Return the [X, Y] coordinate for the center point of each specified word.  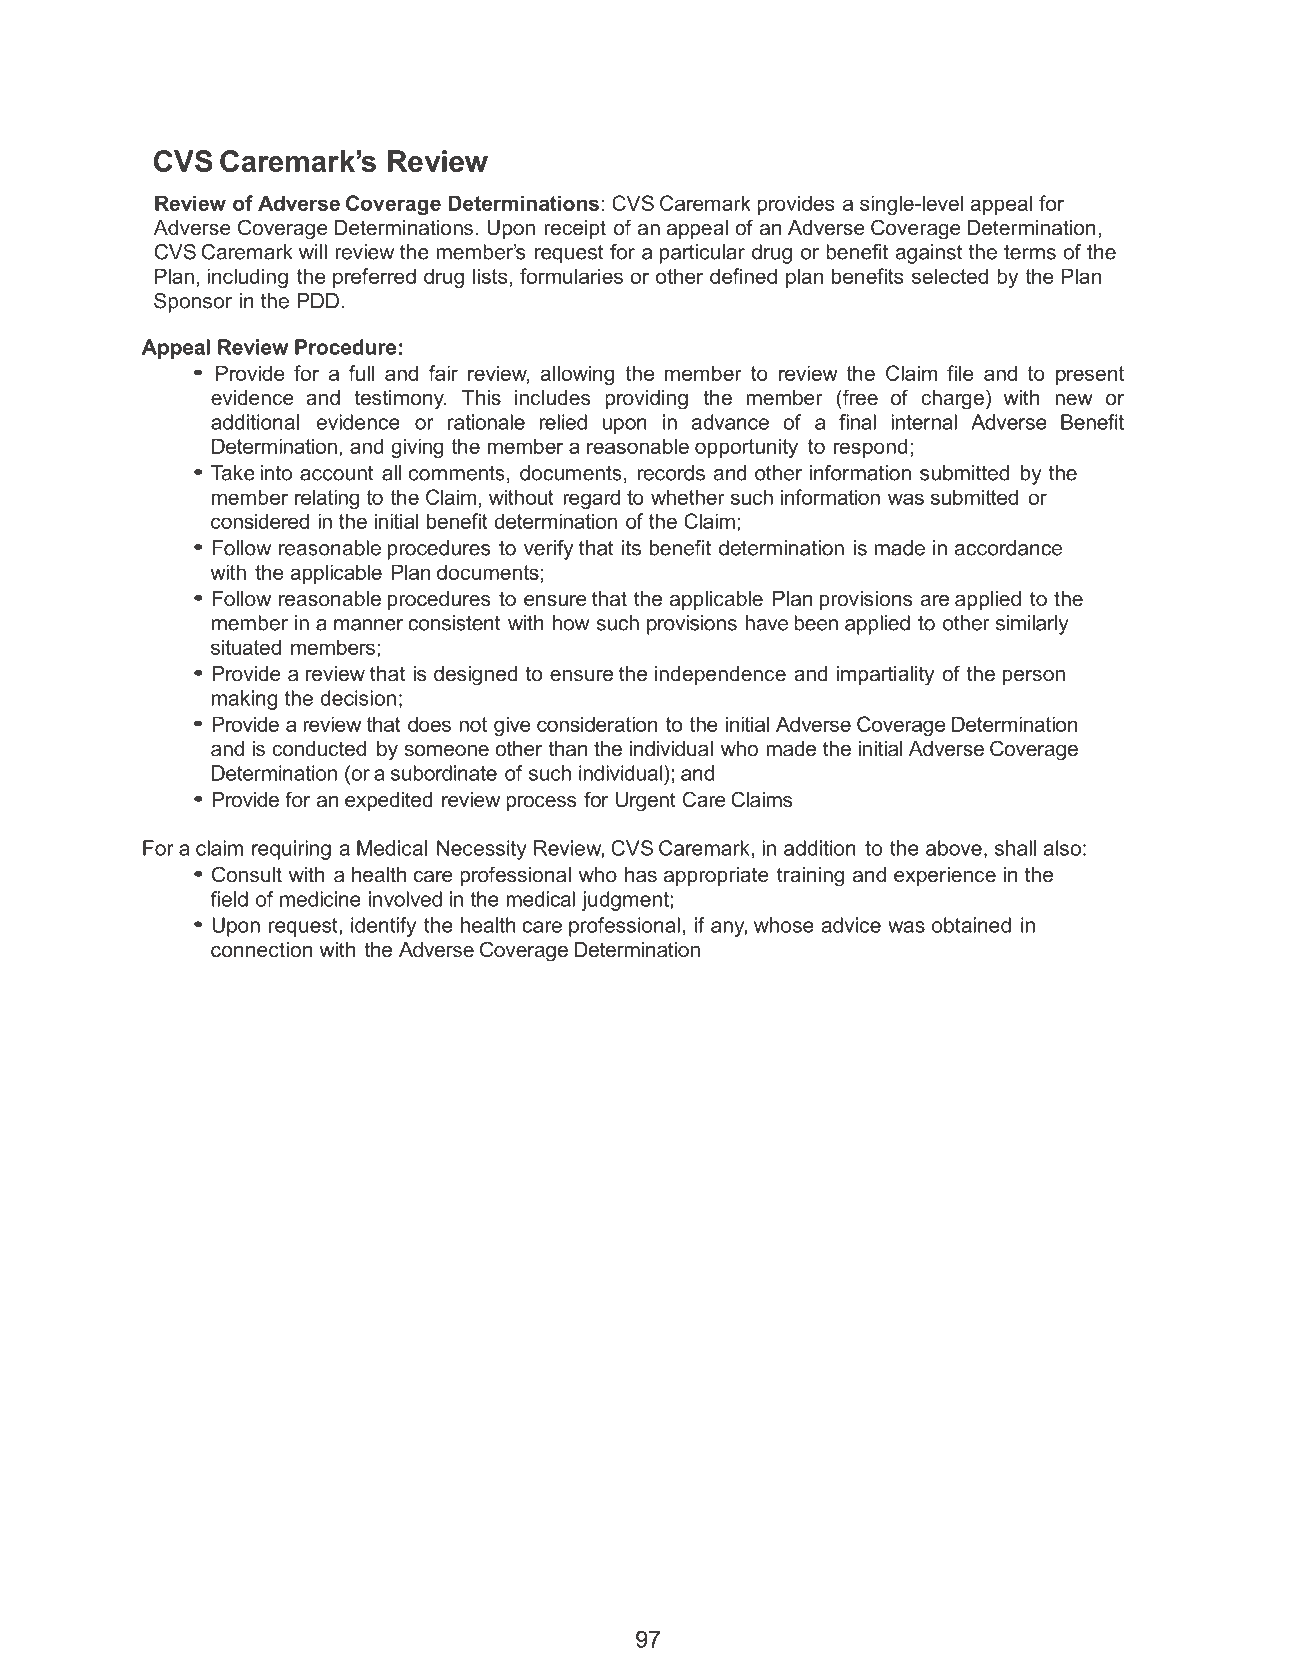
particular [702, 254]
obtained [971, 925]
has [641, 875]
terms [1030, 252]
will [313, 252]
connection [261, 950]
